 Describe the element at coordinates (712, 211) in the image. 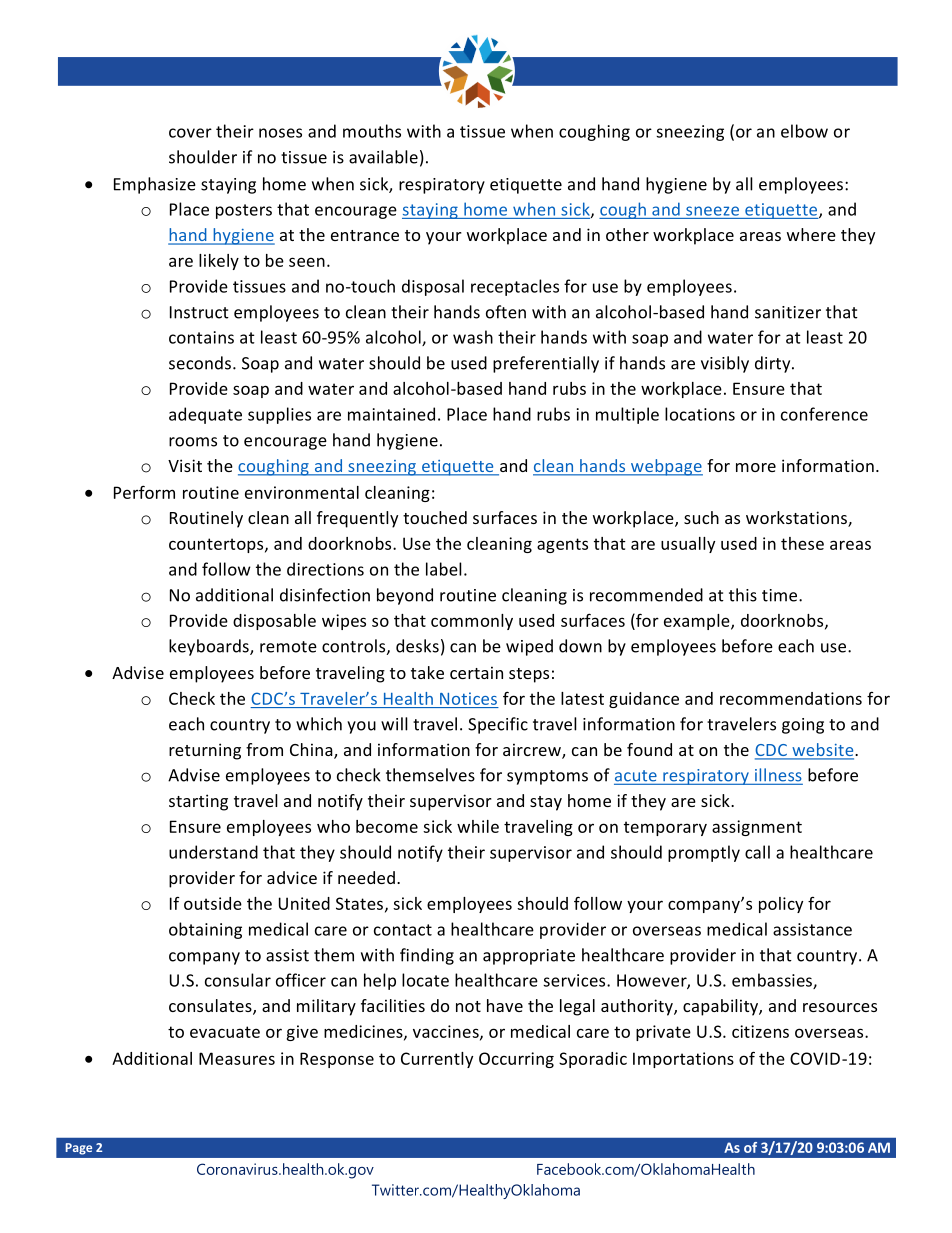

I see `sneeze` at that location.
